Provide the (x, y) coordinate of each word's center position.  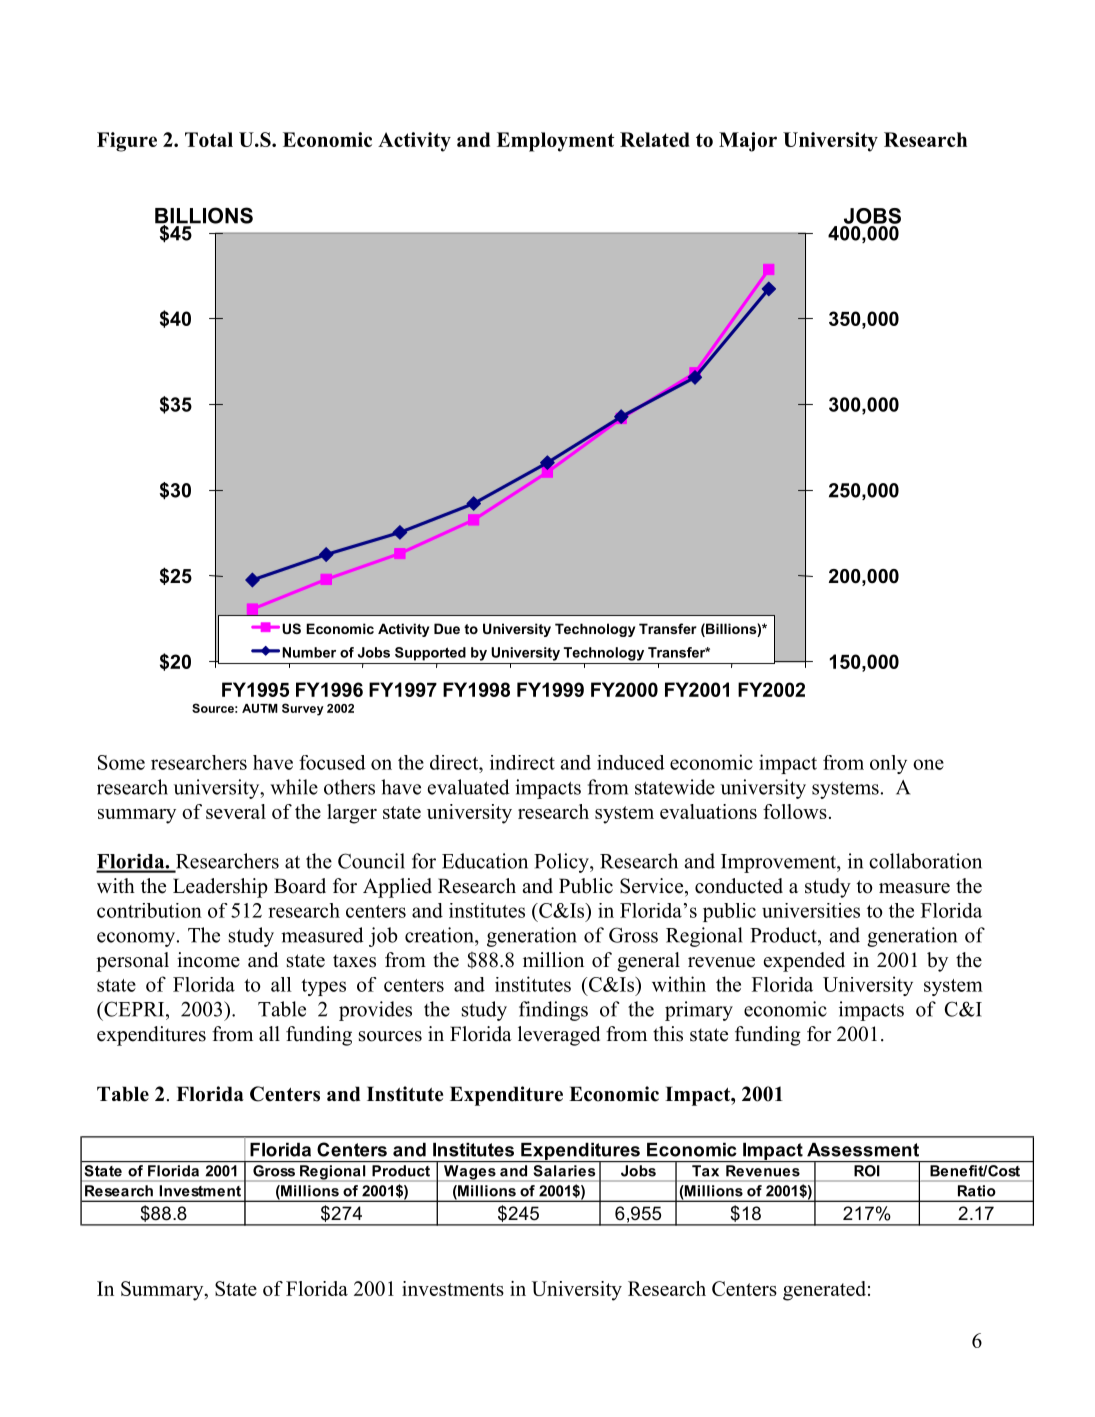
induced (631, 762)
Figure (127, 142)
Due (447, 628)
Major (748, 142)
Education (485, 861)
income (208, 960)
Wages (470, 1172)
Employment (555, 142)
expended (804, 962)
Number (309, 652)
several (236, 811)
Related (655, 139)
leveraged (559, 1036)
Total (209, 139)
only (888, 764)
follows (795, 811)
